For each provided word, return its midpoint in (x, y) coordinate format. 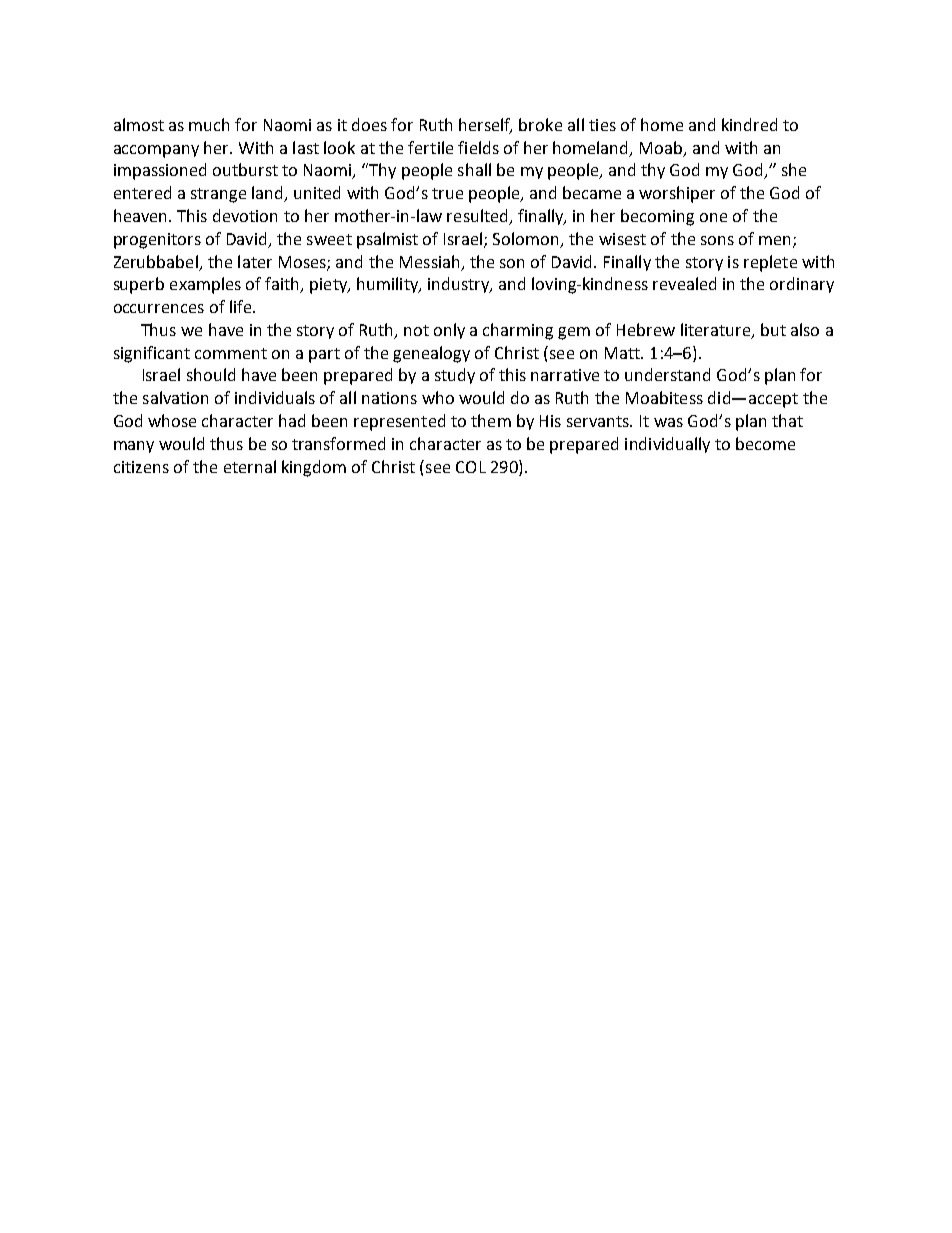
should (211, 374)
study (455, 376)
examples (205, 285)
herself (485, 125)
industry (460, 285)
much (209, 124)
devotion (245, 215)
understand (667, 374)
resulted (478, 217)
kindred (749, 124)
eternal (250, 466)
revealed (684, 283)
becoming (657, 217)
